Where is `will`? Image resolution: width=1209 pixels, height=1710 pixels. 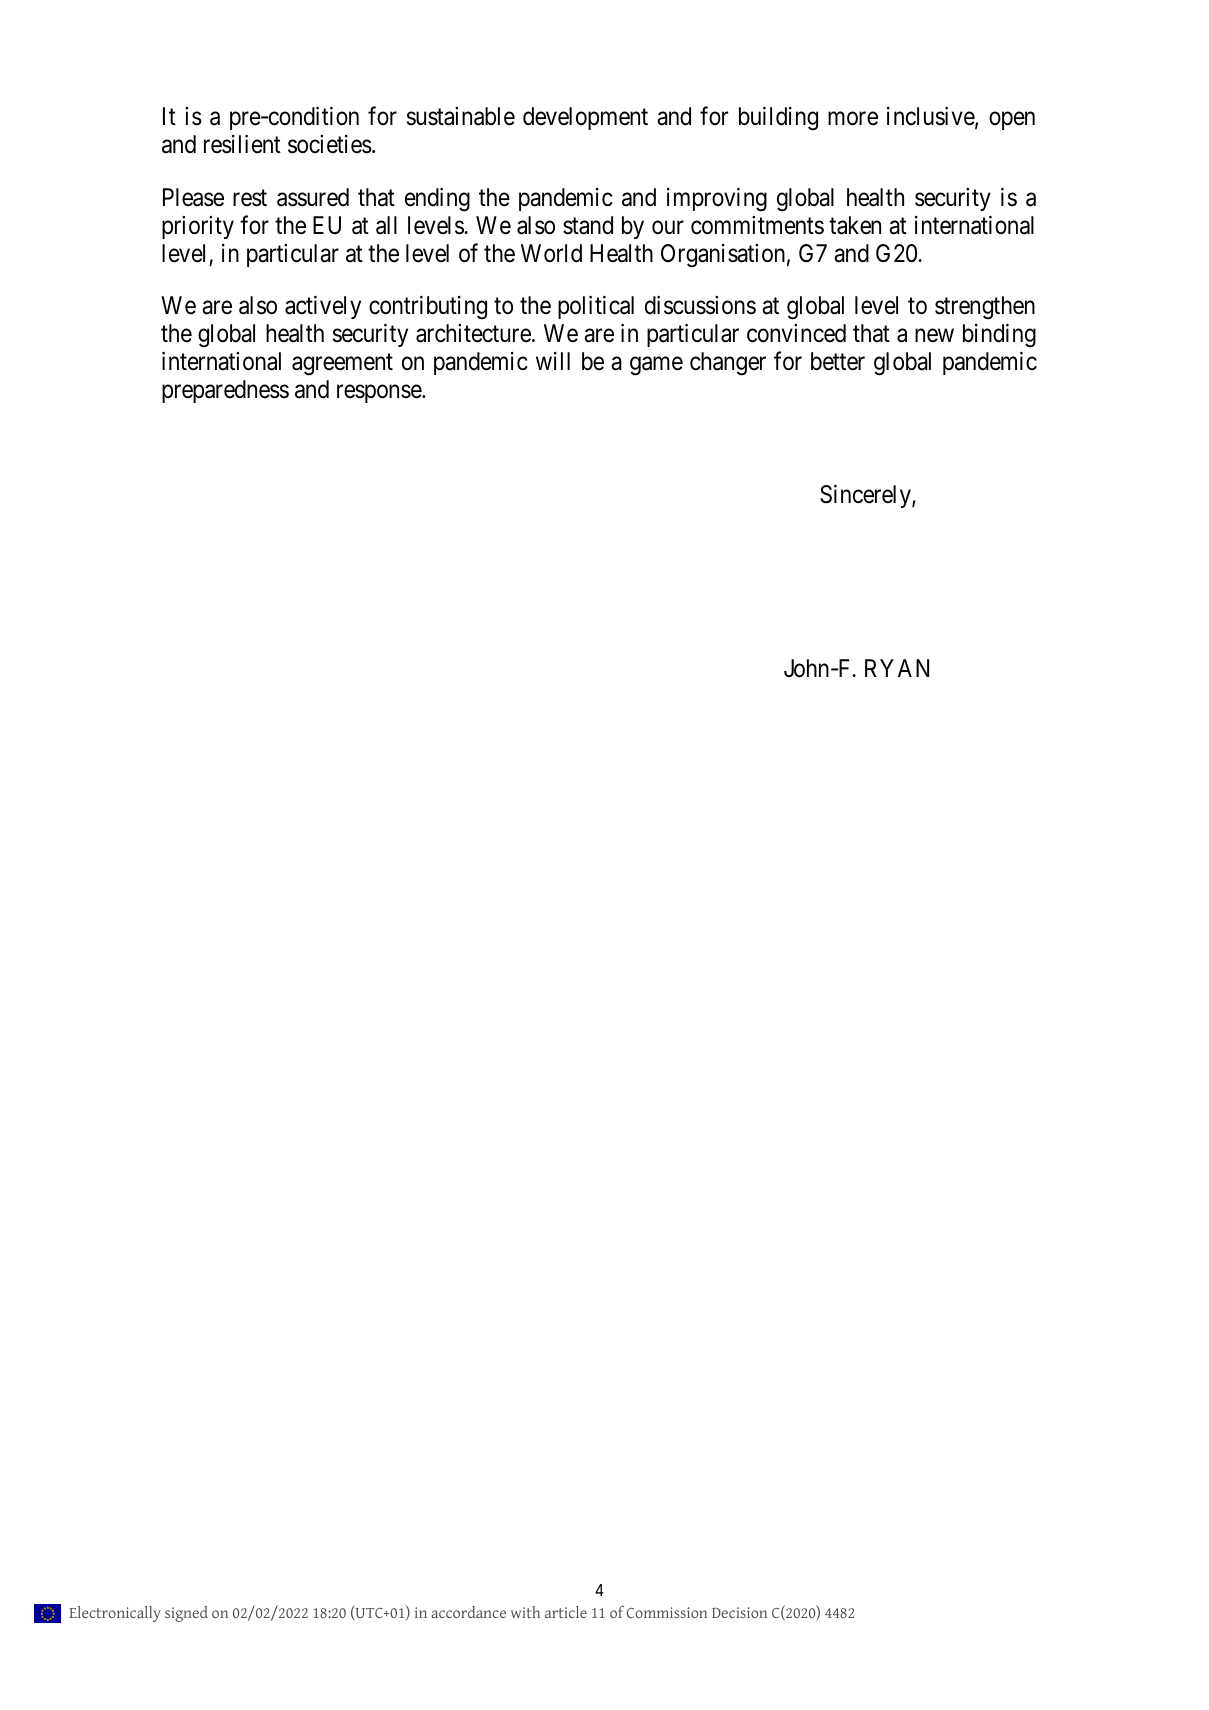
will is located at coordinates (553, 361).
